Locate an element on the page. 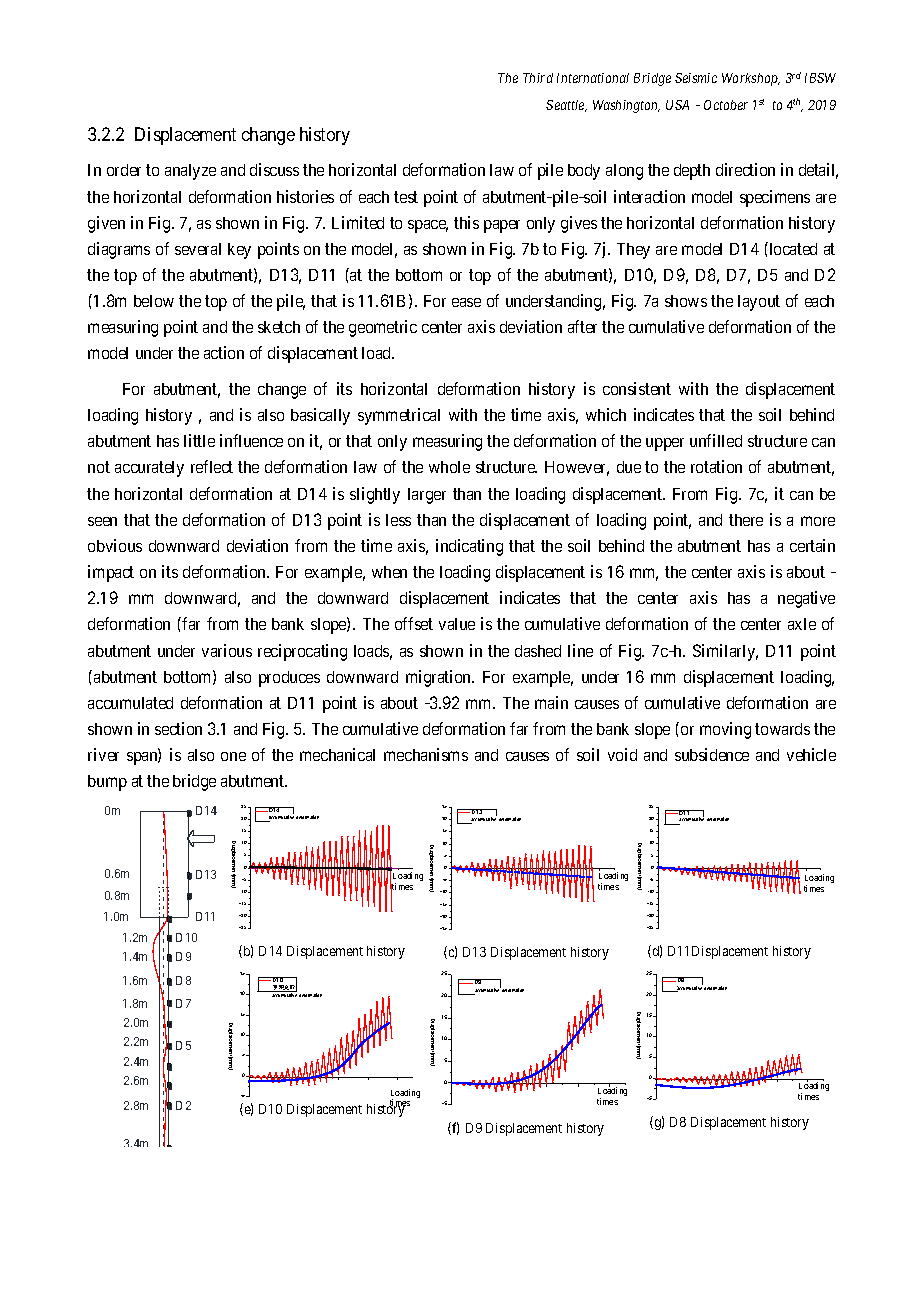  mechanisms is located at coordinates (426, 754).
